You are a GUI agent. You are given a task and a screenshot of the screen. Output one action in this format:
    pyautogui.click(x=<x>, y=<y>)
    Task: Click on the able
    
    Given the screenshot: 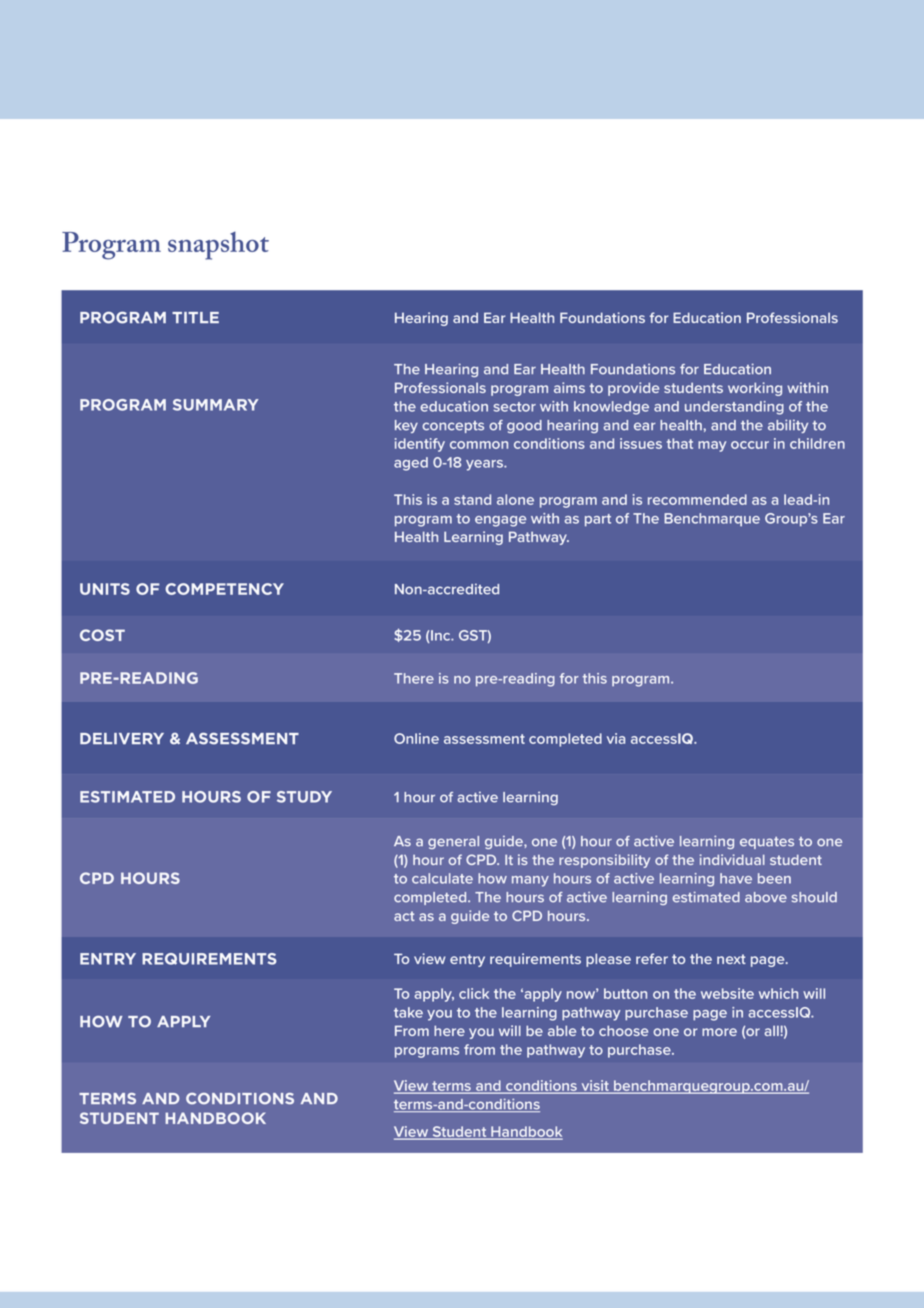 What is the action you would take?
    pyautogui.click(x=562, y=1030)
